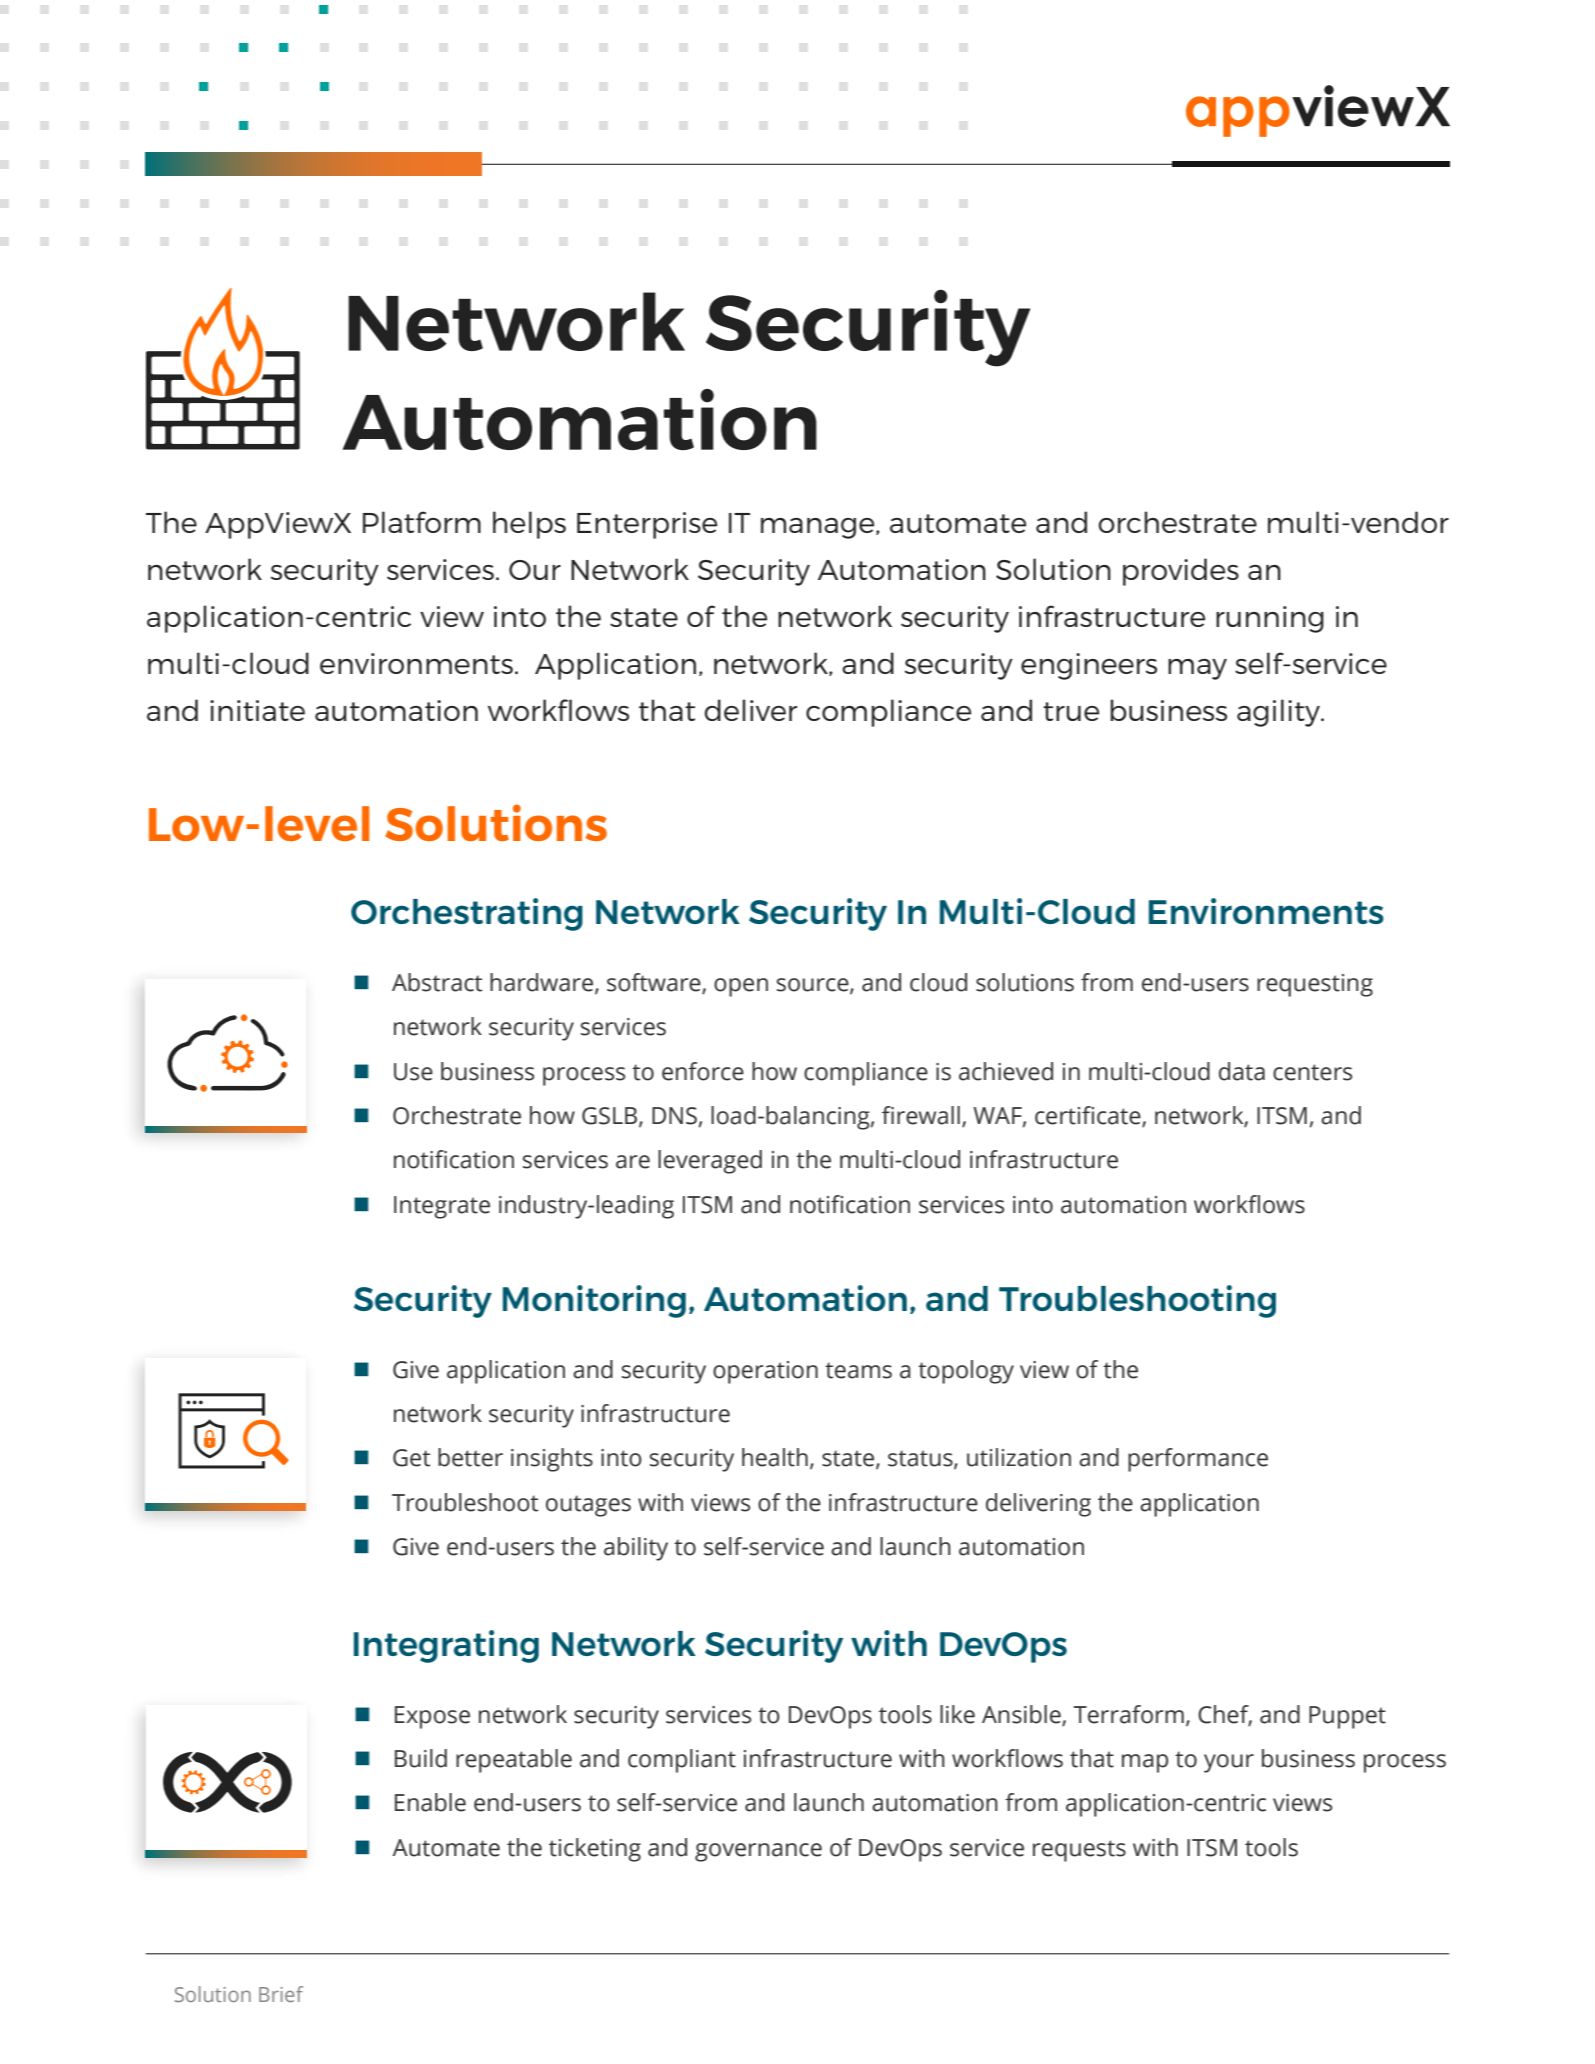  I want to click on Brief, so click(281, 1994).
